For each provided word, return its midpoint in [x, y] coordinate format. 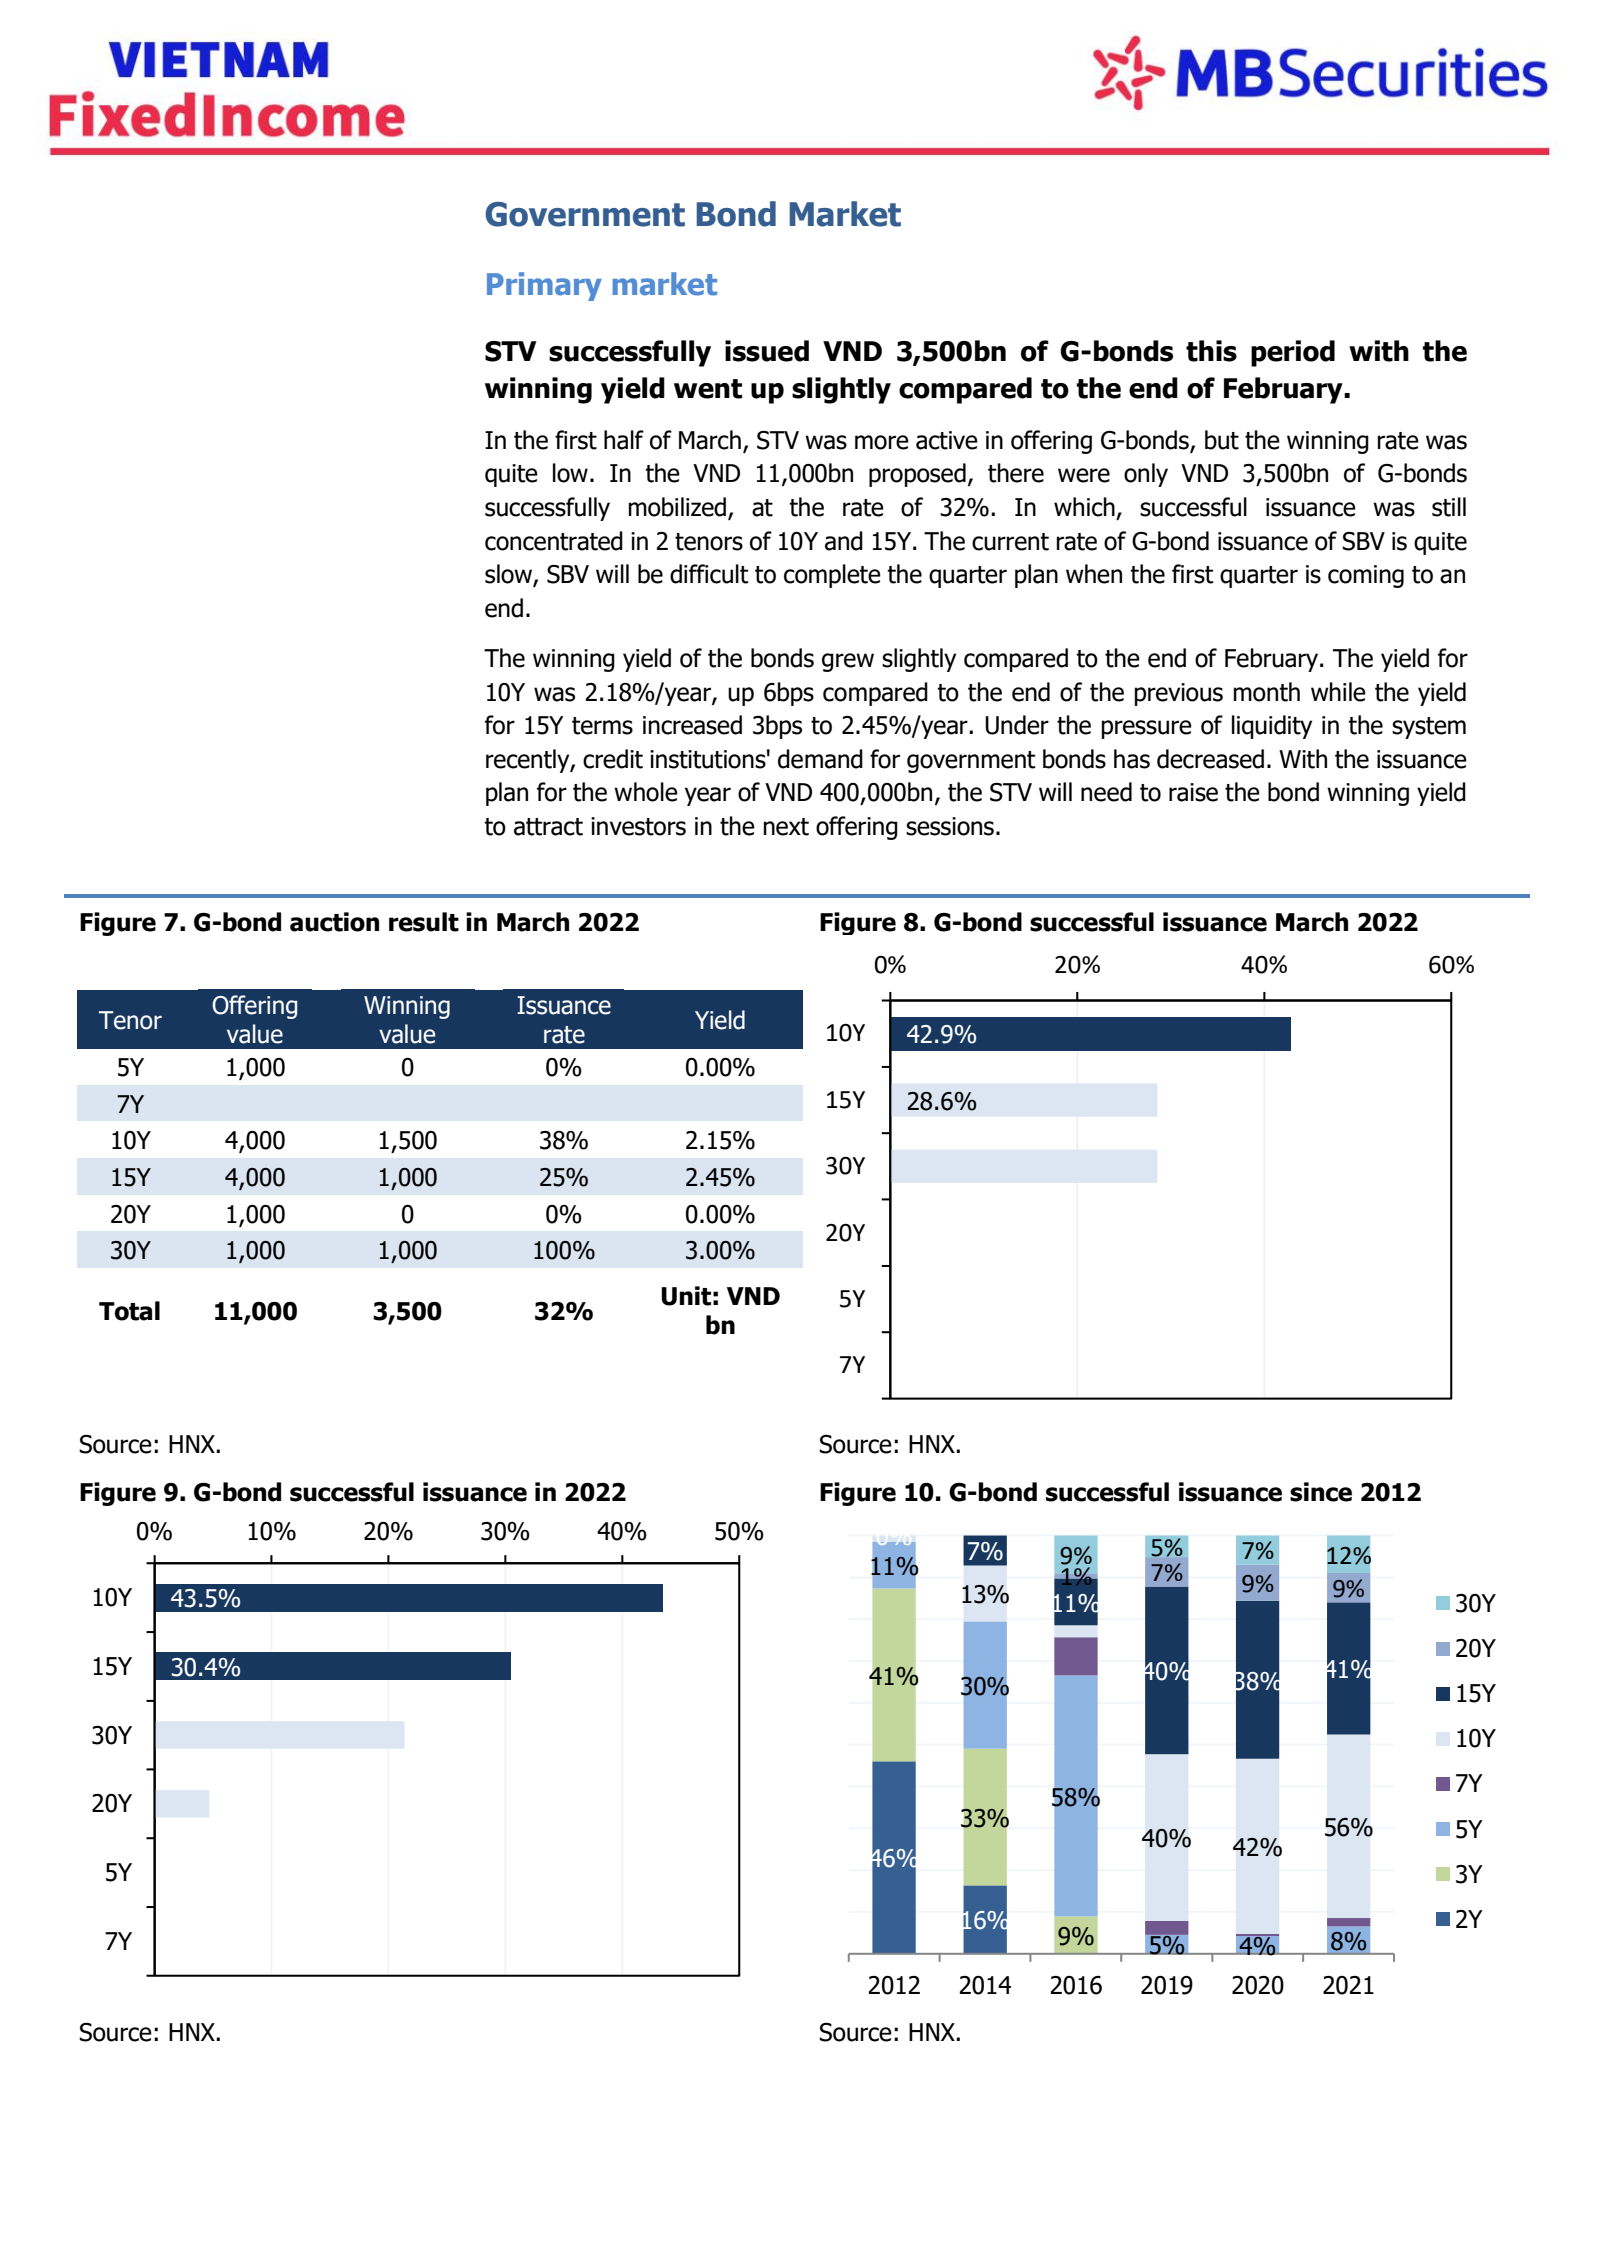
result [424, 922]
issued [767, 351]
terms [602, 726]
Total [129, 1311]
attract [548, 827]
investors [638, 826]
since [1321, 1492]
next [786, 827]
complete [832, 576]
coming [1366, 576]
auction [334, 922]
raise [1193, 792]
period [1293, 353]
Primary [544, 286]
